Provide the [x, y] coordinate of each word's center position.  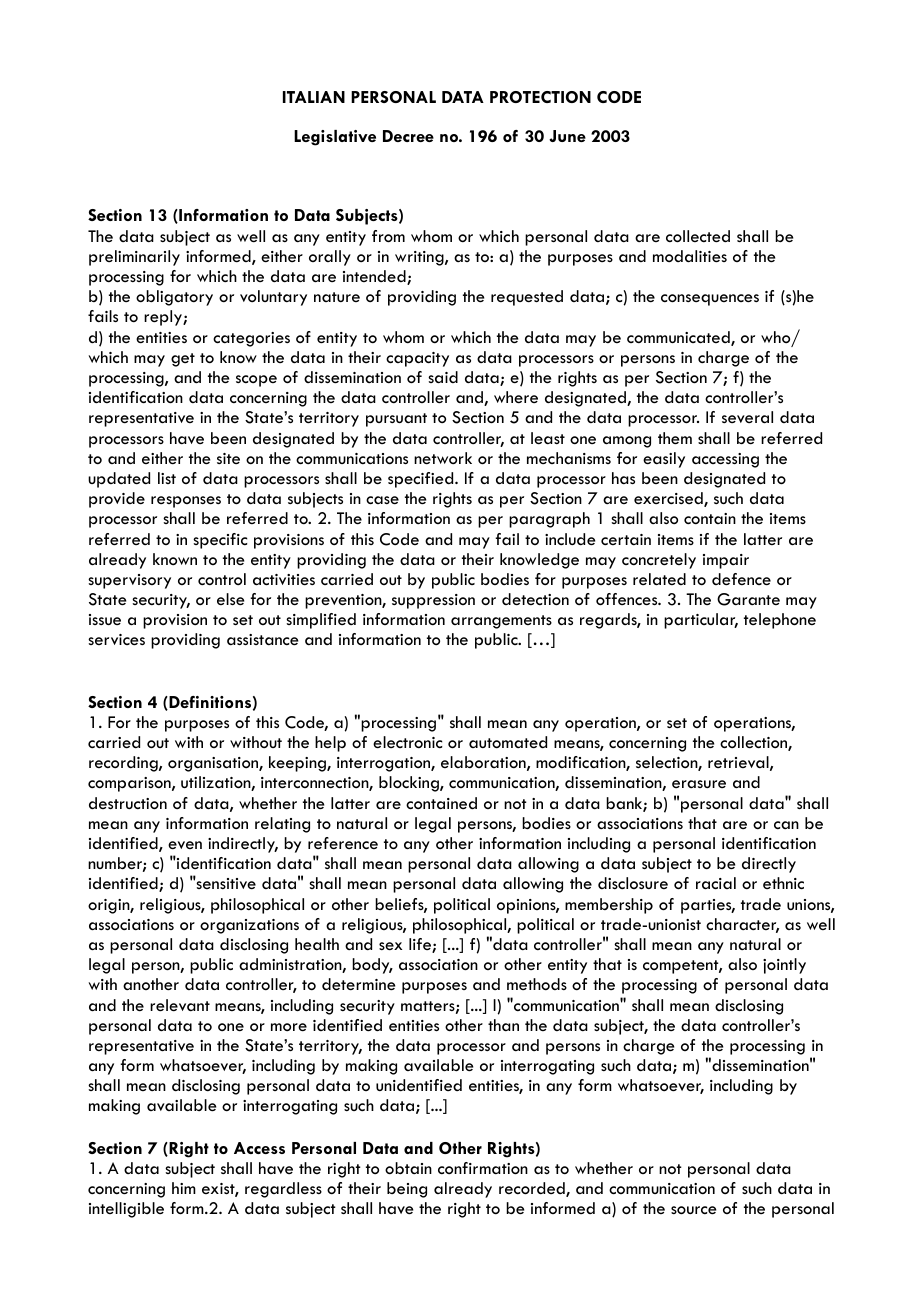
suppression [433, 601]
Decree [408, 136]
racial [716, 883]
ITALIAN [314, 97]
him [184, 1188]
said [443, 377]
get [183, 360]
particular [701, 621]
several [747, 417]
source [693, 1210]
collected [698, 236]
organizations [249, 926]
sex [390, 946]
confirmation [483, 1168]
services [116, 640]
